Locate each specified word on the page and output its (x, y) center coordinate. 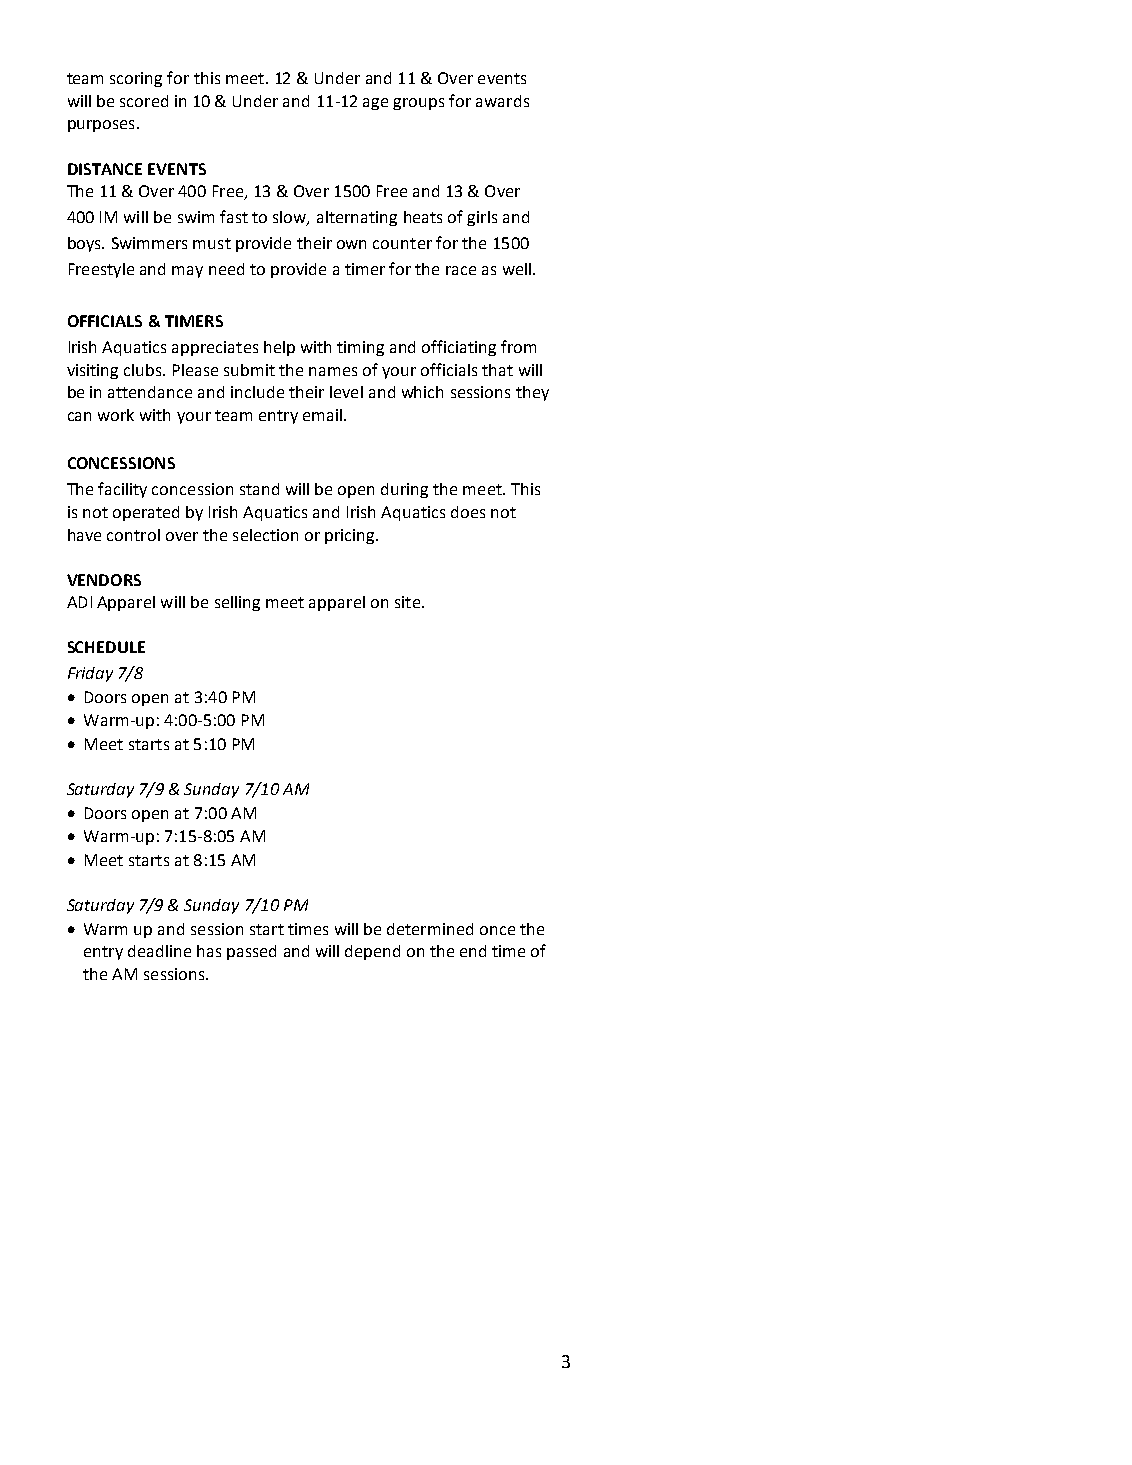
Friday (90, 674)
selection (265, 535)
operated (146, 513)
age (375, 104)
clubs (144, 370)
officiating (459, 348)
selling (237, 603)
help (279, 348)
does (468, 512)
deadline (159, 951)
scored (144, 101)
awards (502, 101)
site (407, 602)
